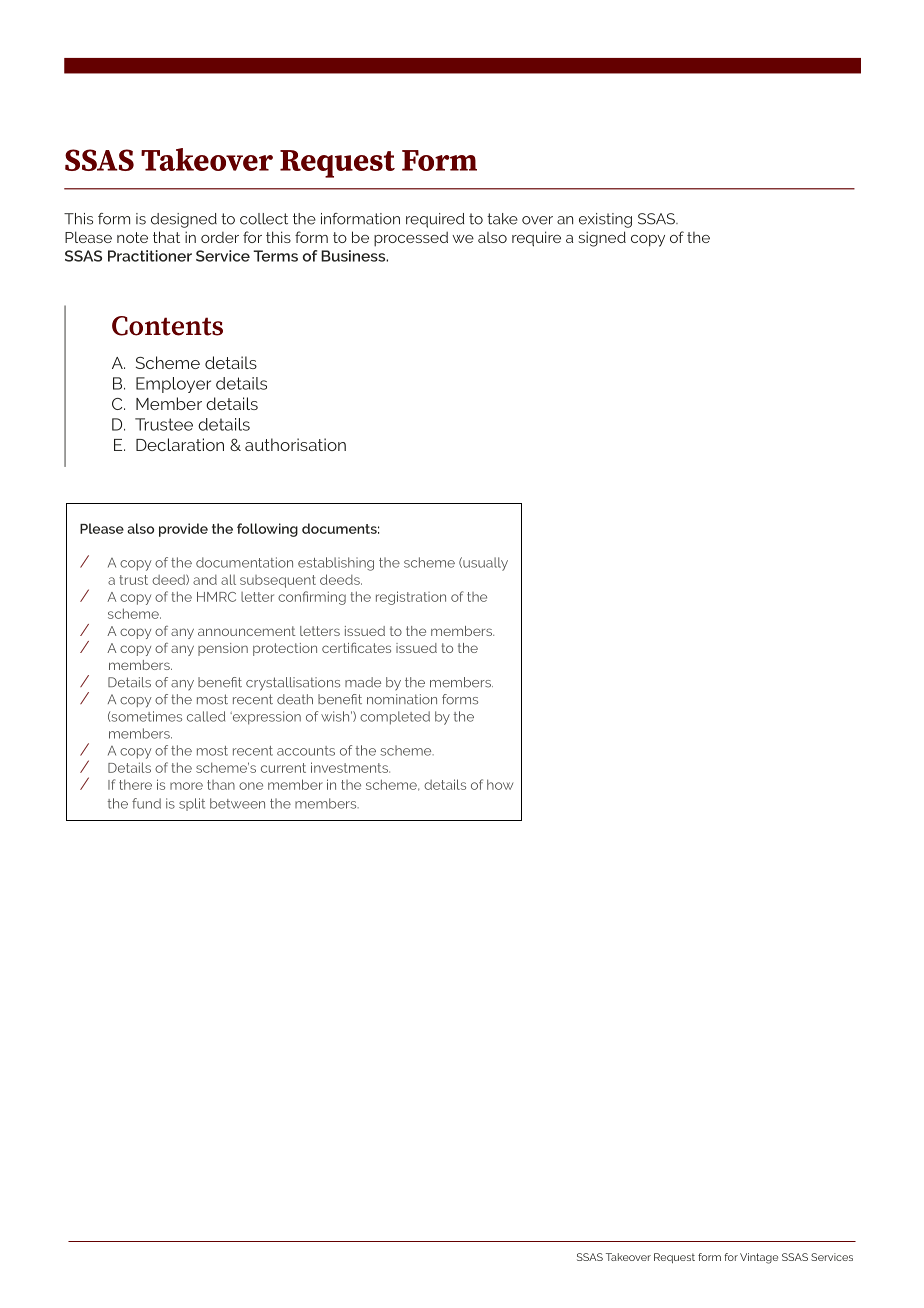 This screenshot has height=1308, width=924. What do you see at coordinates (605, 220) in the screenshot?
I see `existing` at bounding box center [605, 220].
